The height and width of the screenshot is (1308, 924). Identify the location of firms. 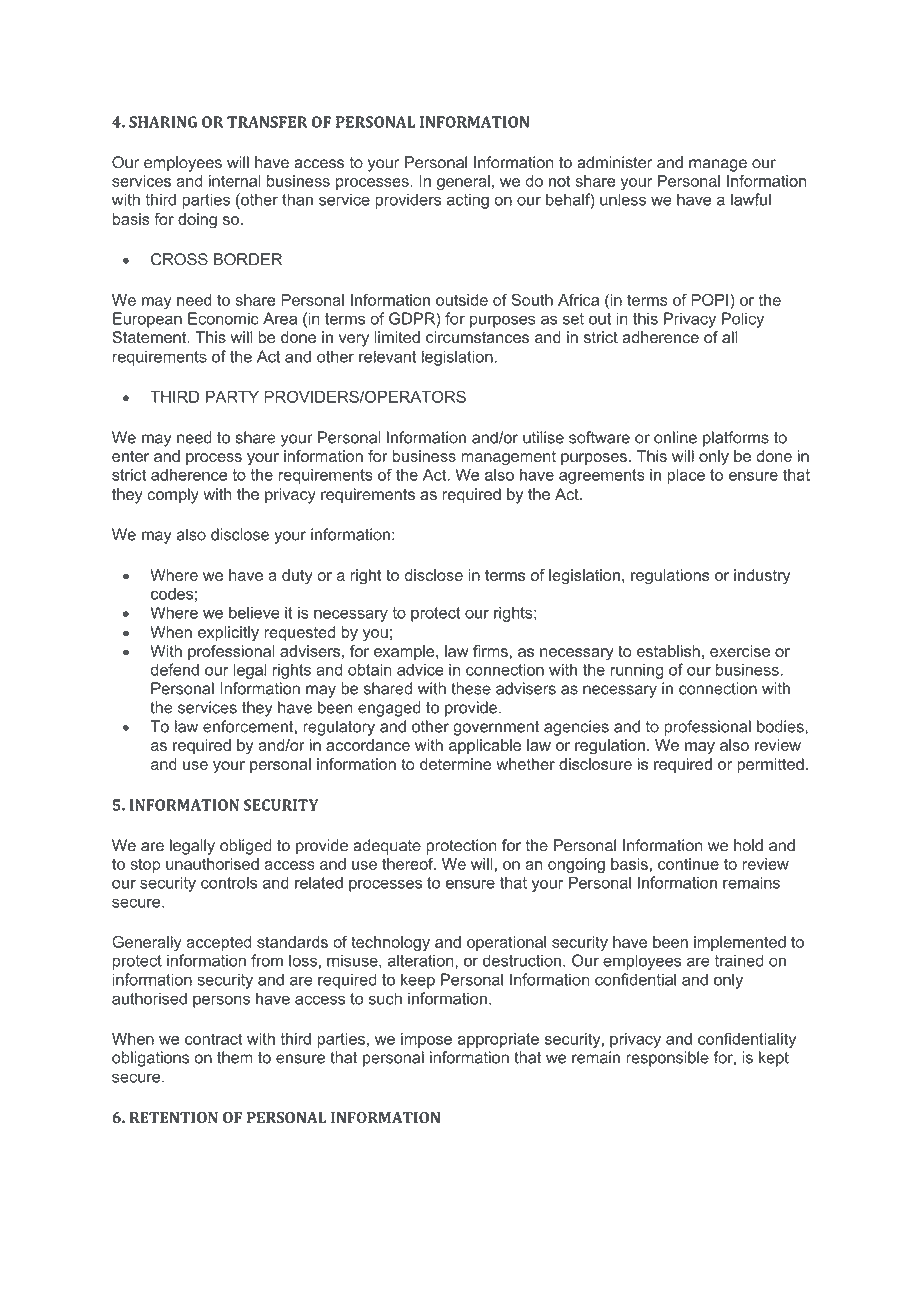
(490, 651).
